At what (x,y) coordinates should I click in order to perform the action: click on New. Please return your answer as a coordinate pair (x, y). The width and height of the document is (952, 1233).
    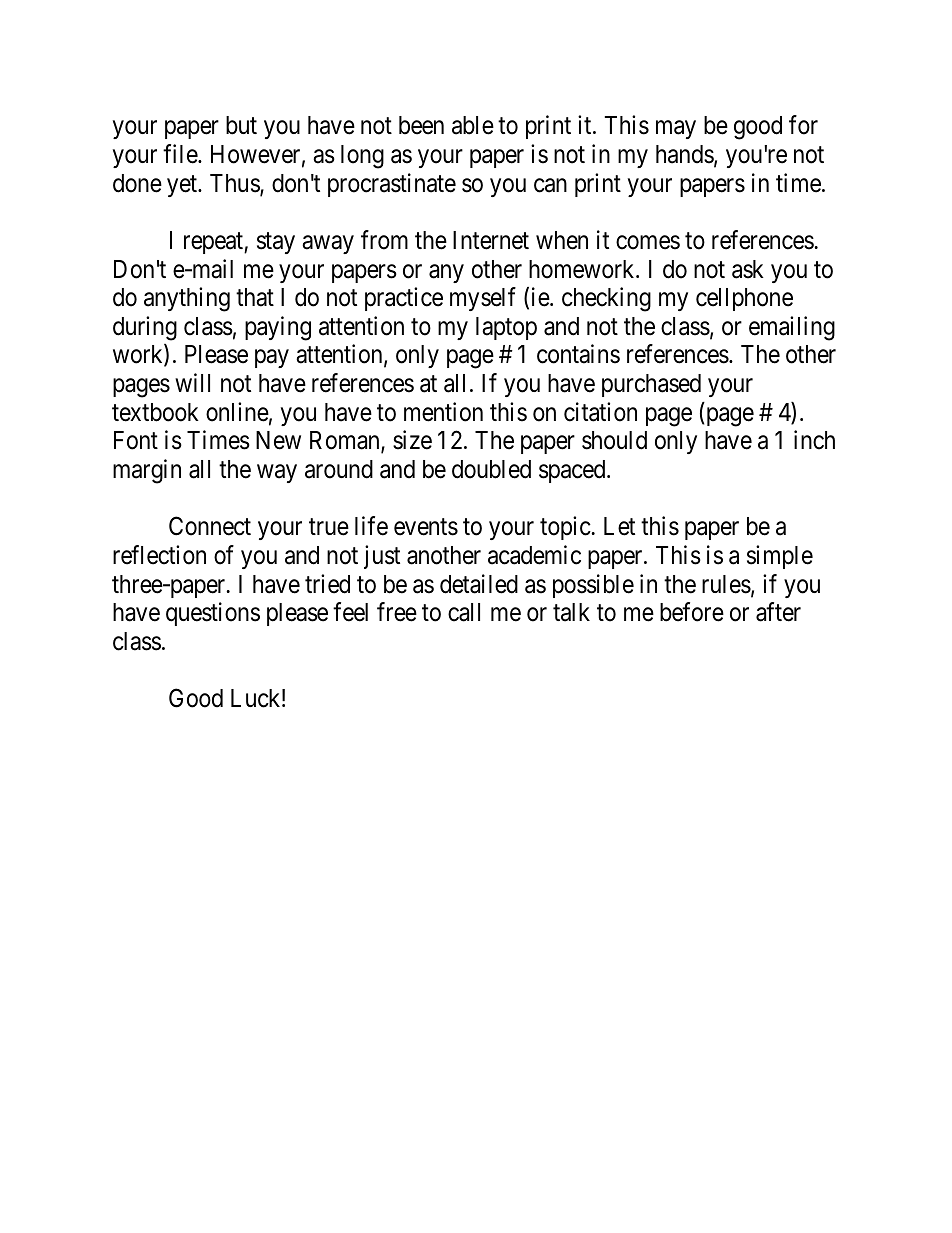
    Looking at the image, I should click on (278, 440).
